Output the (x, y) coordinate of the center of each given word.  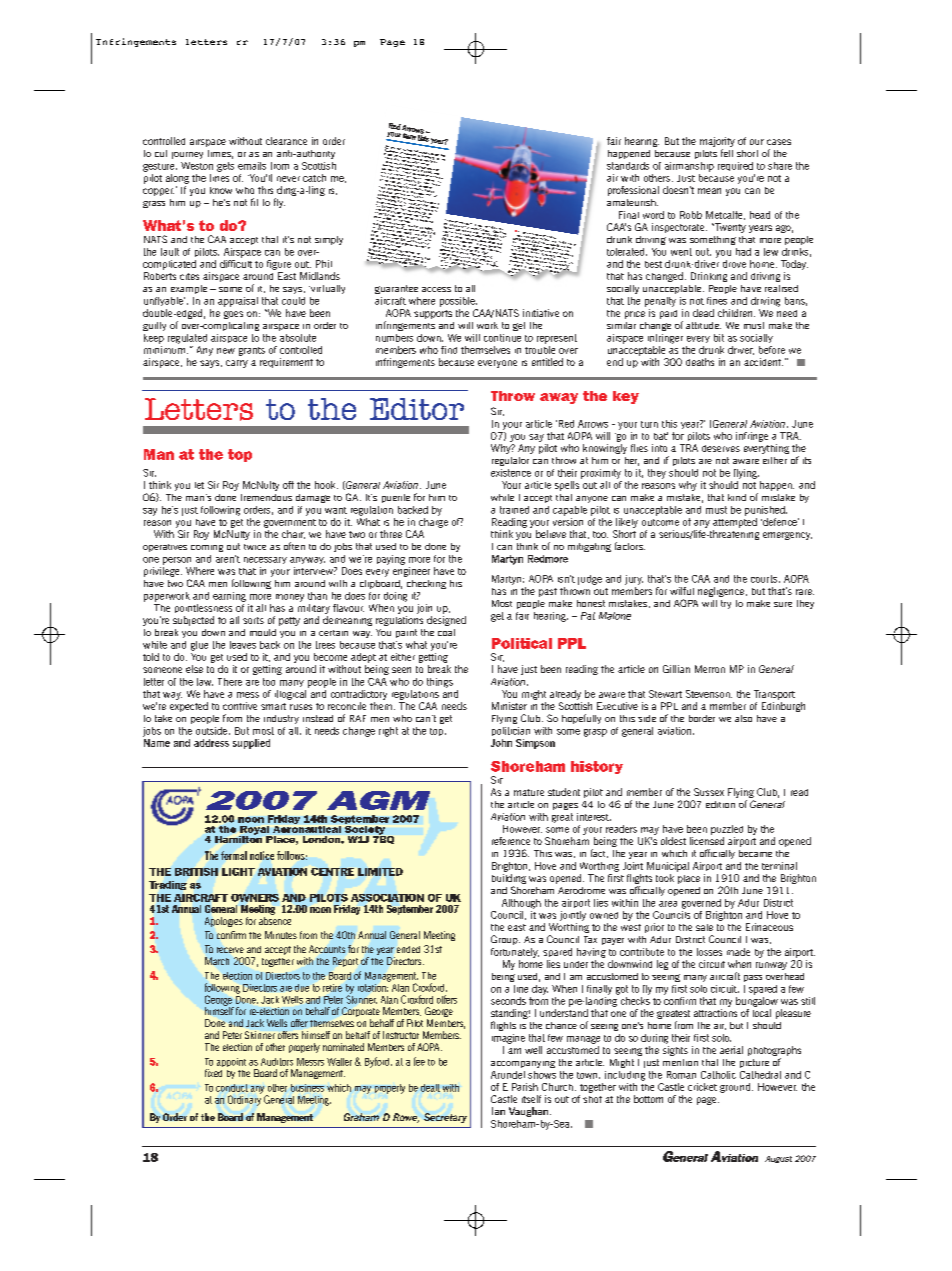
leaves (243, 645)
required (735, 166)
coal (446, 632)
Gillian (676, 669)
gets (225, 167)
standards (628, 166)
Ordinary (244, 1099)
